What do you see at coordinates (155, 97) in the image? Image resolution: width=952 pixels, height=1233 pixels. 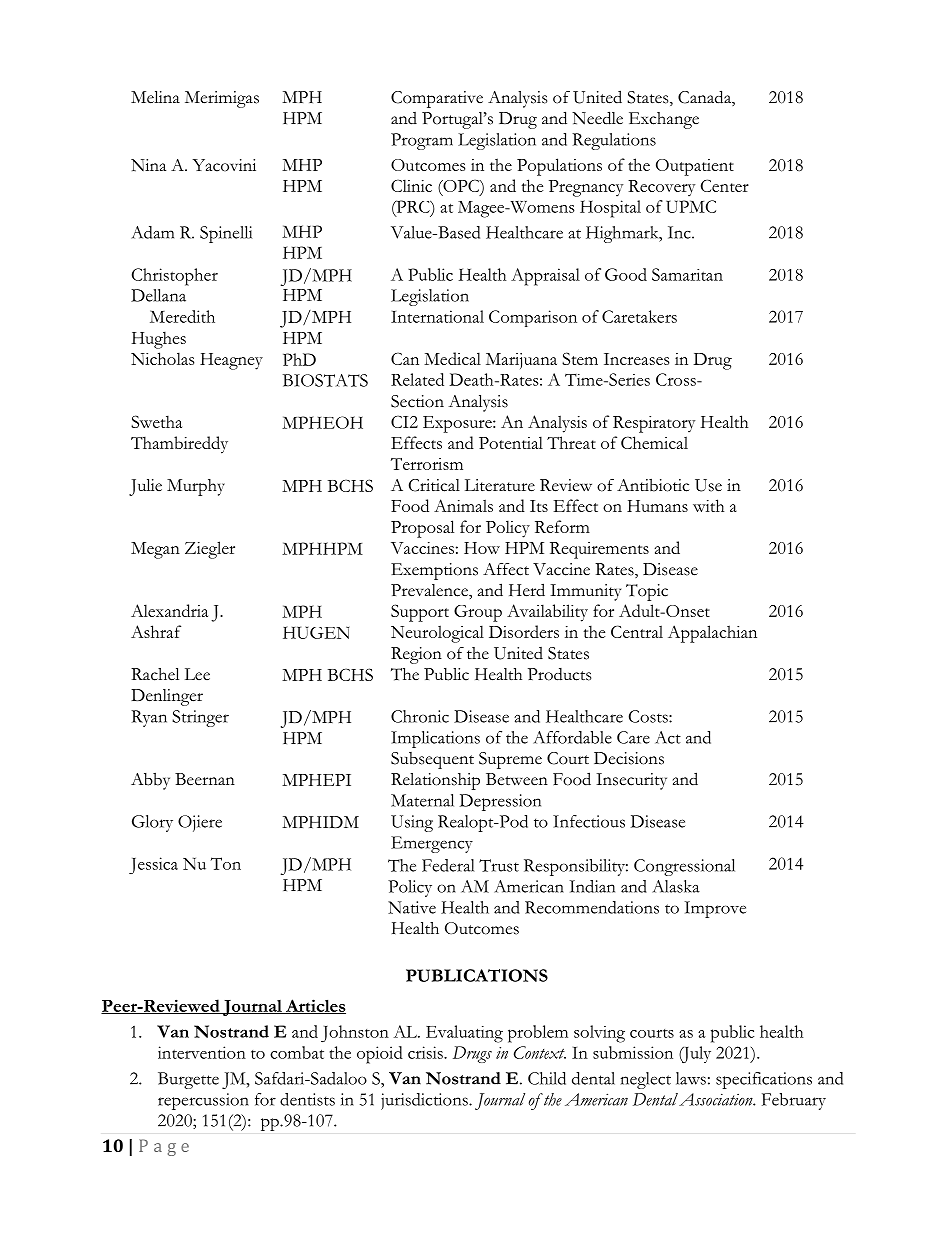 I see `Melina` at bounding box center [155, 97].
